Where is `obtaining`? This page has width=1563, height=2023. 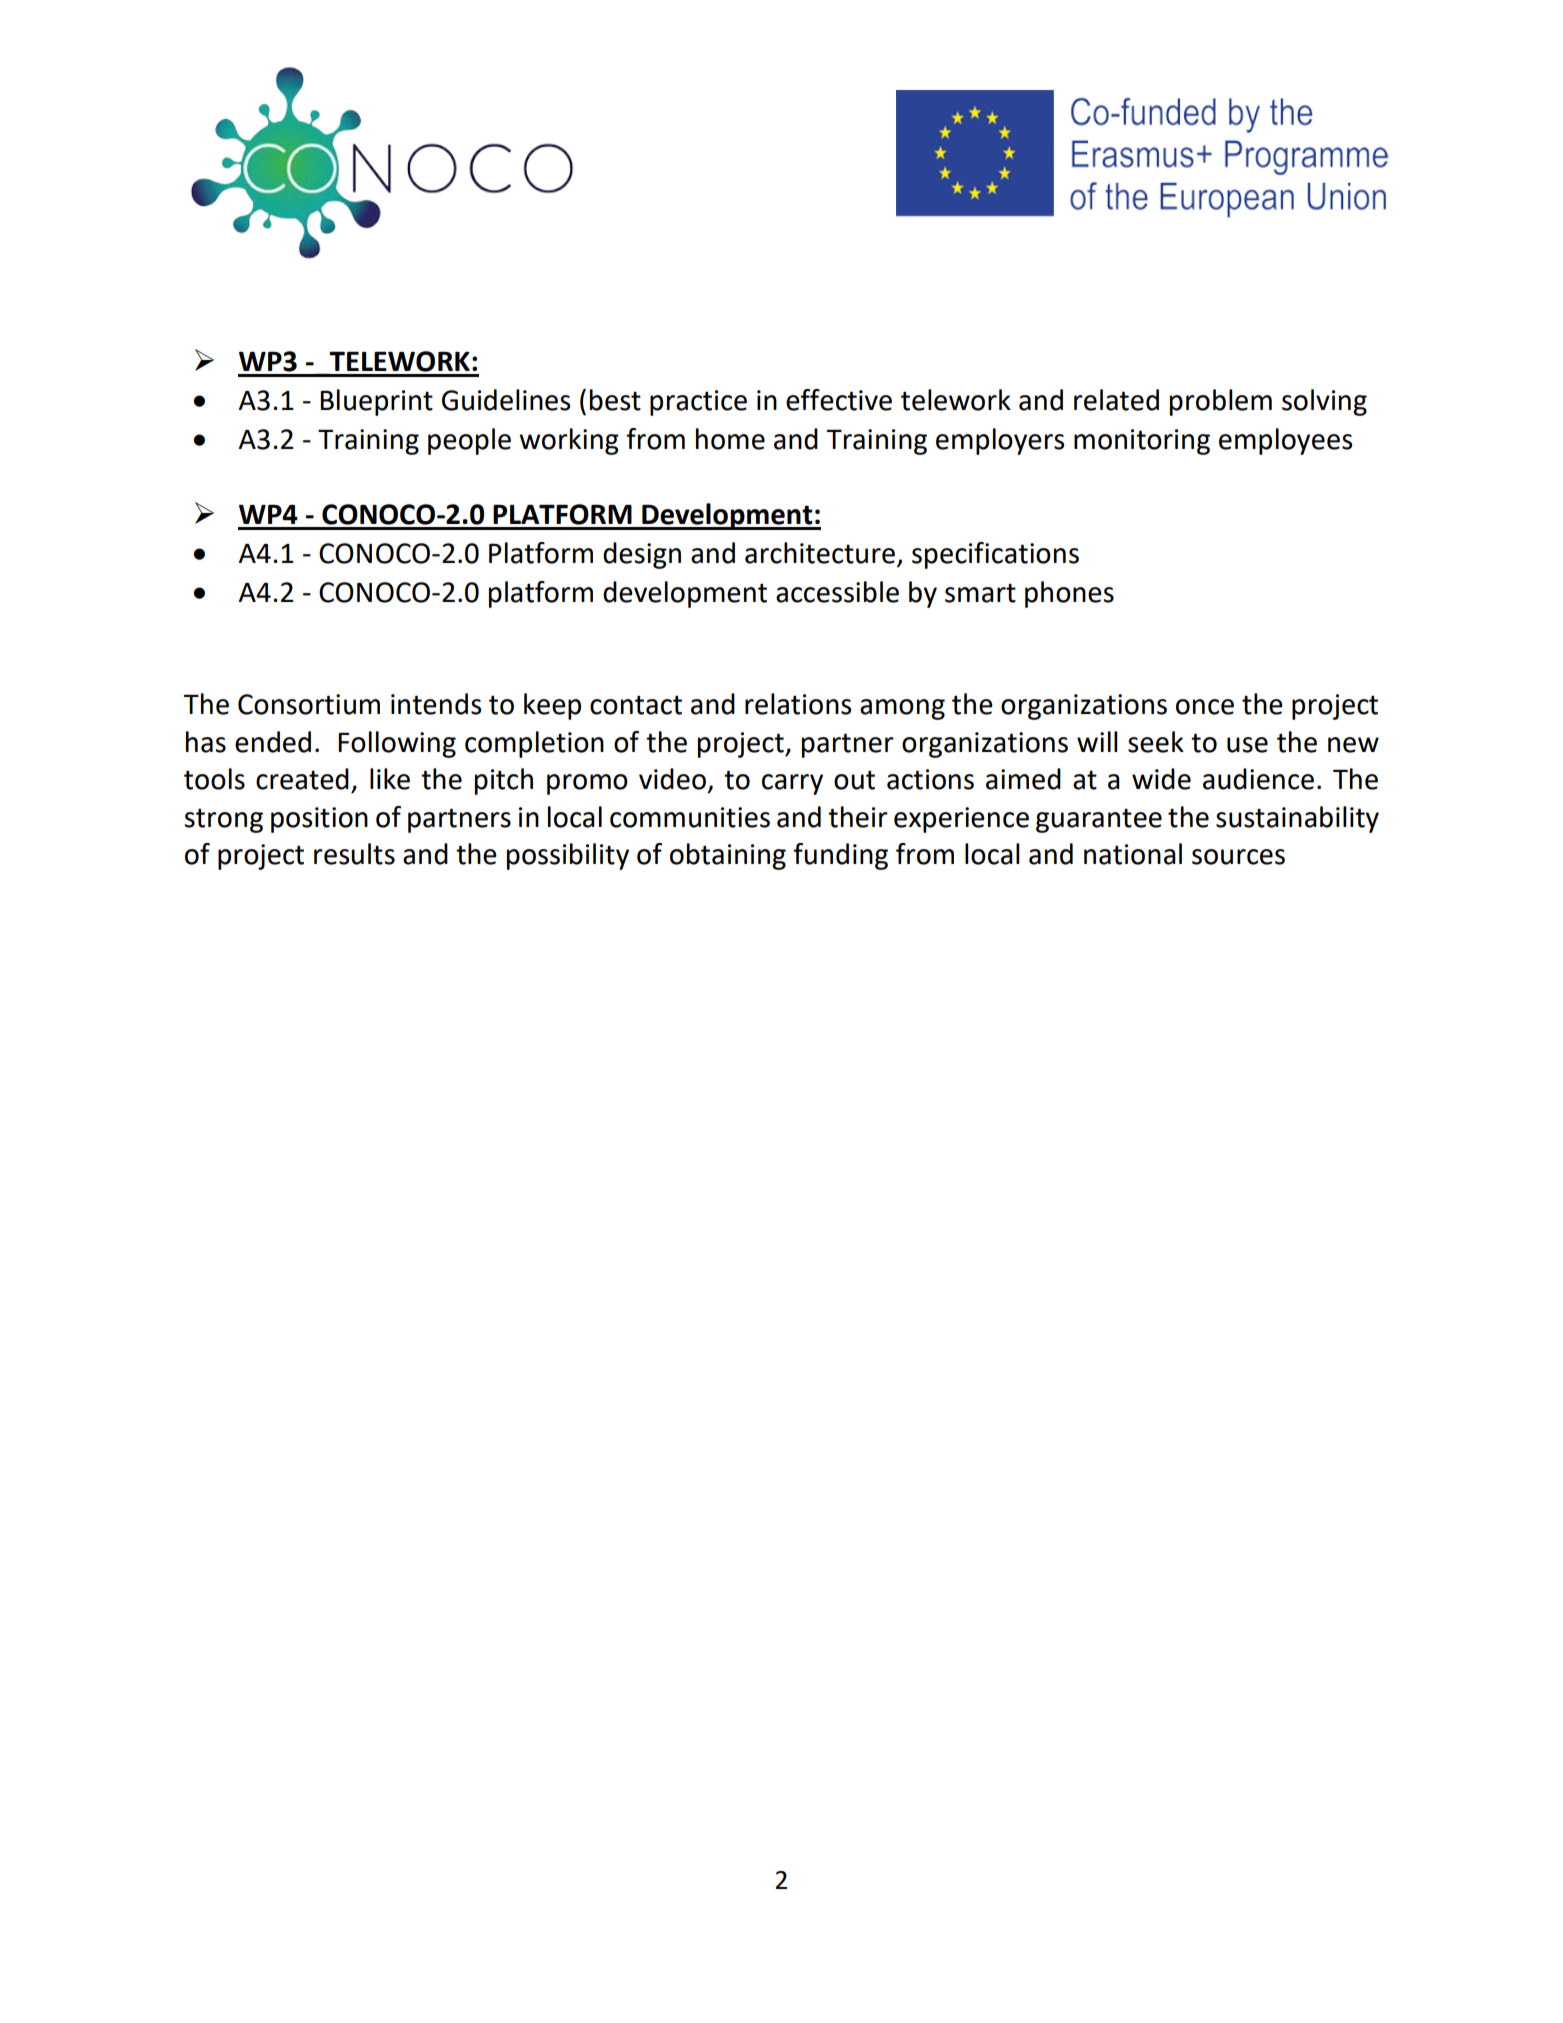
obtaining is located at coordinates (728, 856).
